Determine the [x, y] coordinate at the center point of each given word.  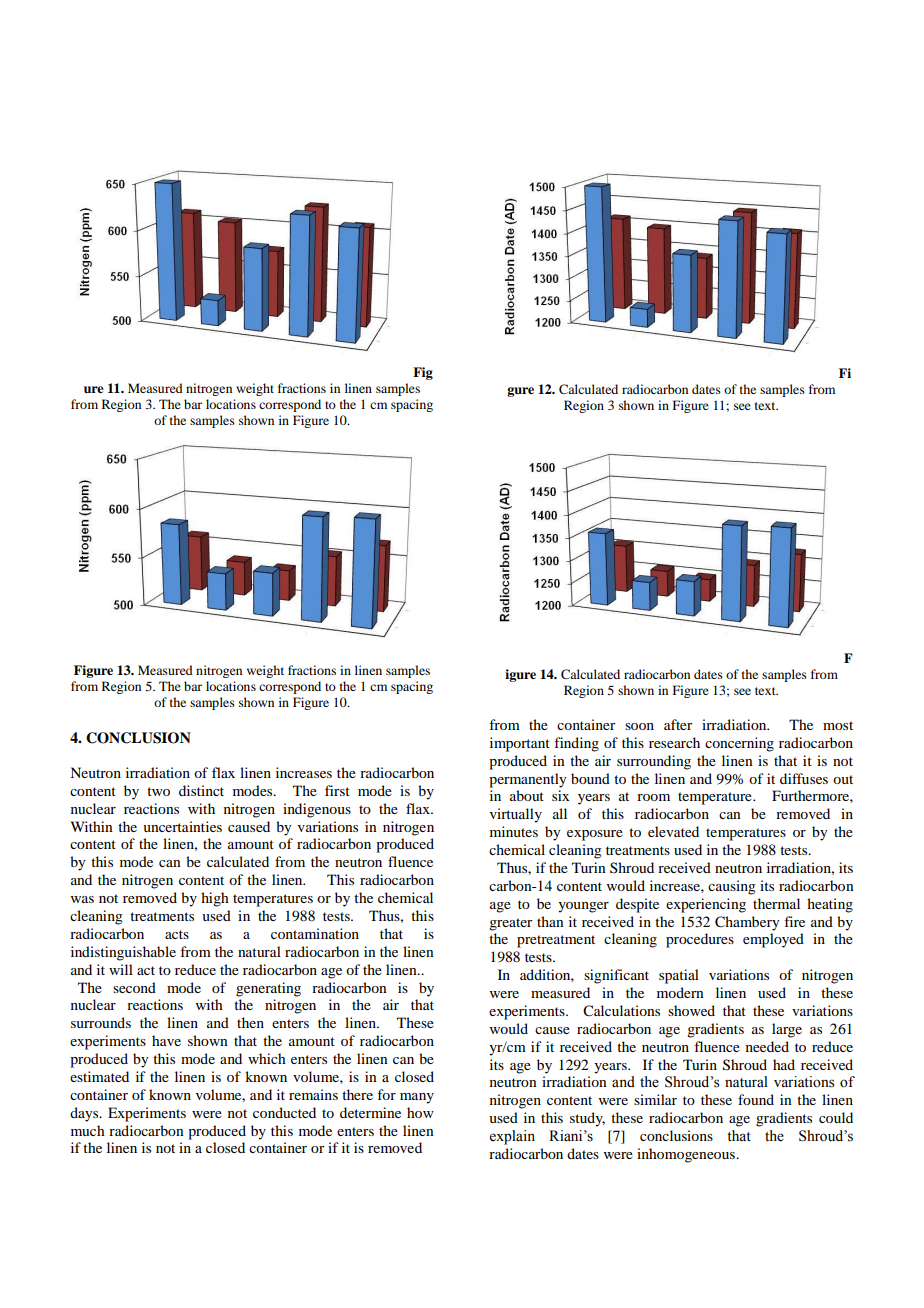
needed [767, 1046]
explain [512, 1137]
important [520, 744]
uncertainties [182, 826]
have [166, 1040]
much [88, 1130]
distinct [201, 790]
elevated [673, 831]
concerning [739, 744]
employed [773, 940]
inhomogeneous [687, 1155]
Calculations [621, 1011]
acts [177, 934]
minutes [514, 831]
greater [511, 924]
